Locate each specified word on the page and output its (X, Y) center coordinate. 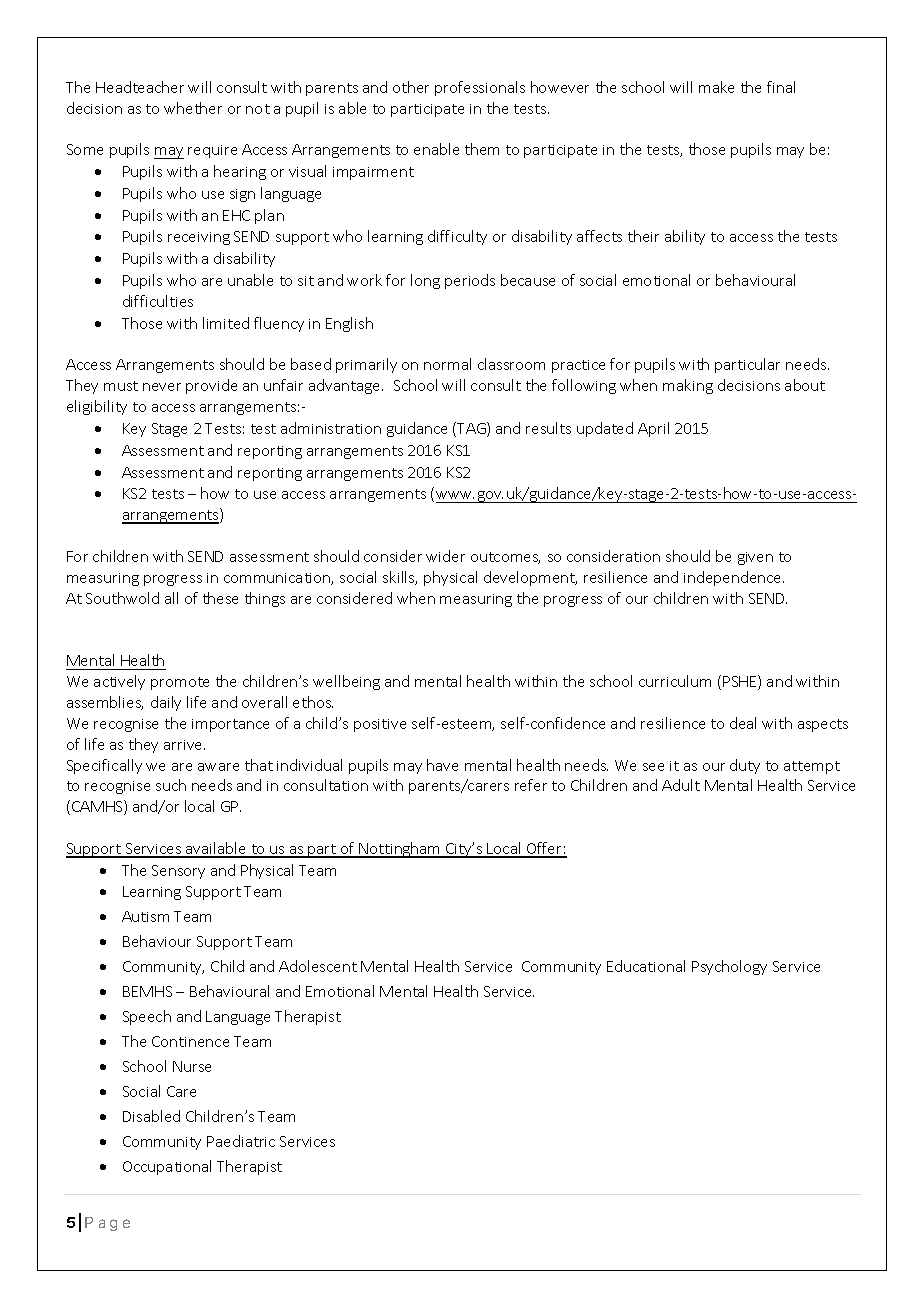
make (716, 87)
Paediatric (241, 1141)
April (653, 429)
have (442, 765)
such (171, 785)
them (482, 149)
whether (193, 108)
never (162, 387)
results (548, 428)
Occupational (167, 1167)
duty (745, 766)
